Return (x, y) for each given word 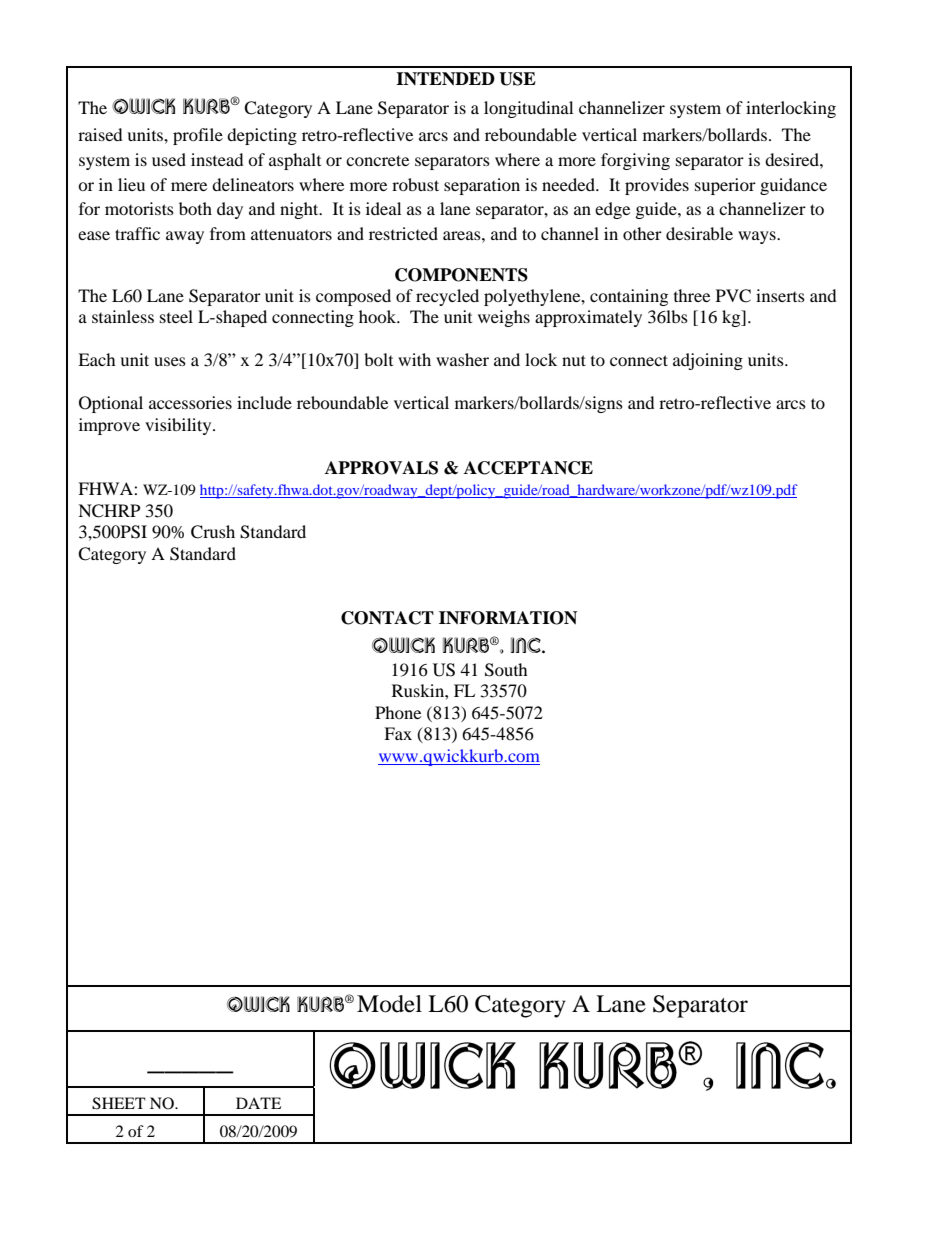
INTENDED (445, 79)
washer (462, 359)
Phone (398, 712)
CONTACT (387, 618)
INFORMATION (508, 618)
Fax (398, 733)
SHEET (119, 1103)
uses (170, 361)
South (506, 670)
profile (198, 136)
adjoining (708, 361)
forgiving (635, 161)
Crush (213, 532)
